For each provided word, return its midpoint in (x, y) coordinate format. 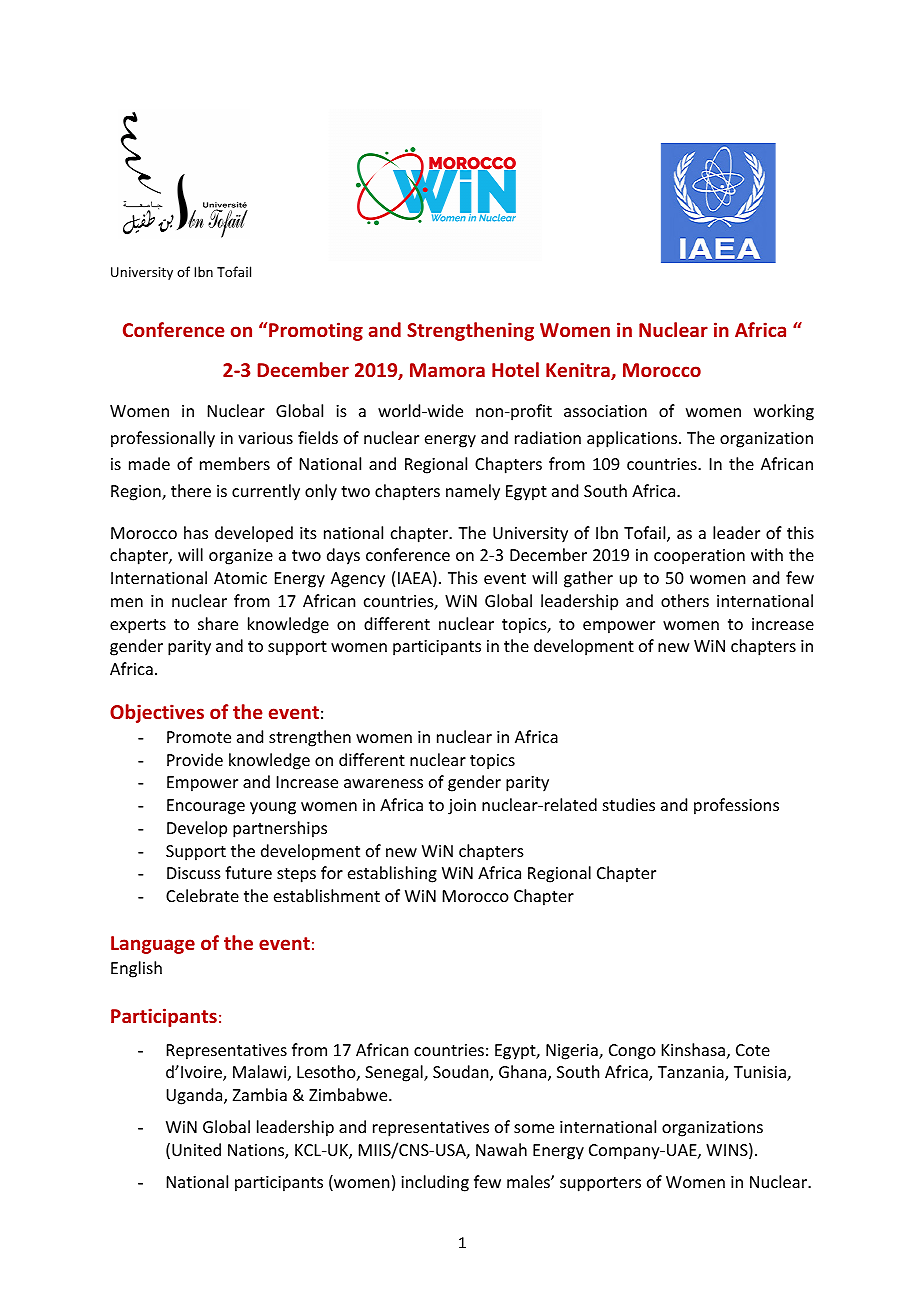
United (196, 1149)
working (784, 412)
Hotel (515, 369)
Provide (195, 759)
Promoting (316, 331)
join (462, 807)
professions (736, 806)
